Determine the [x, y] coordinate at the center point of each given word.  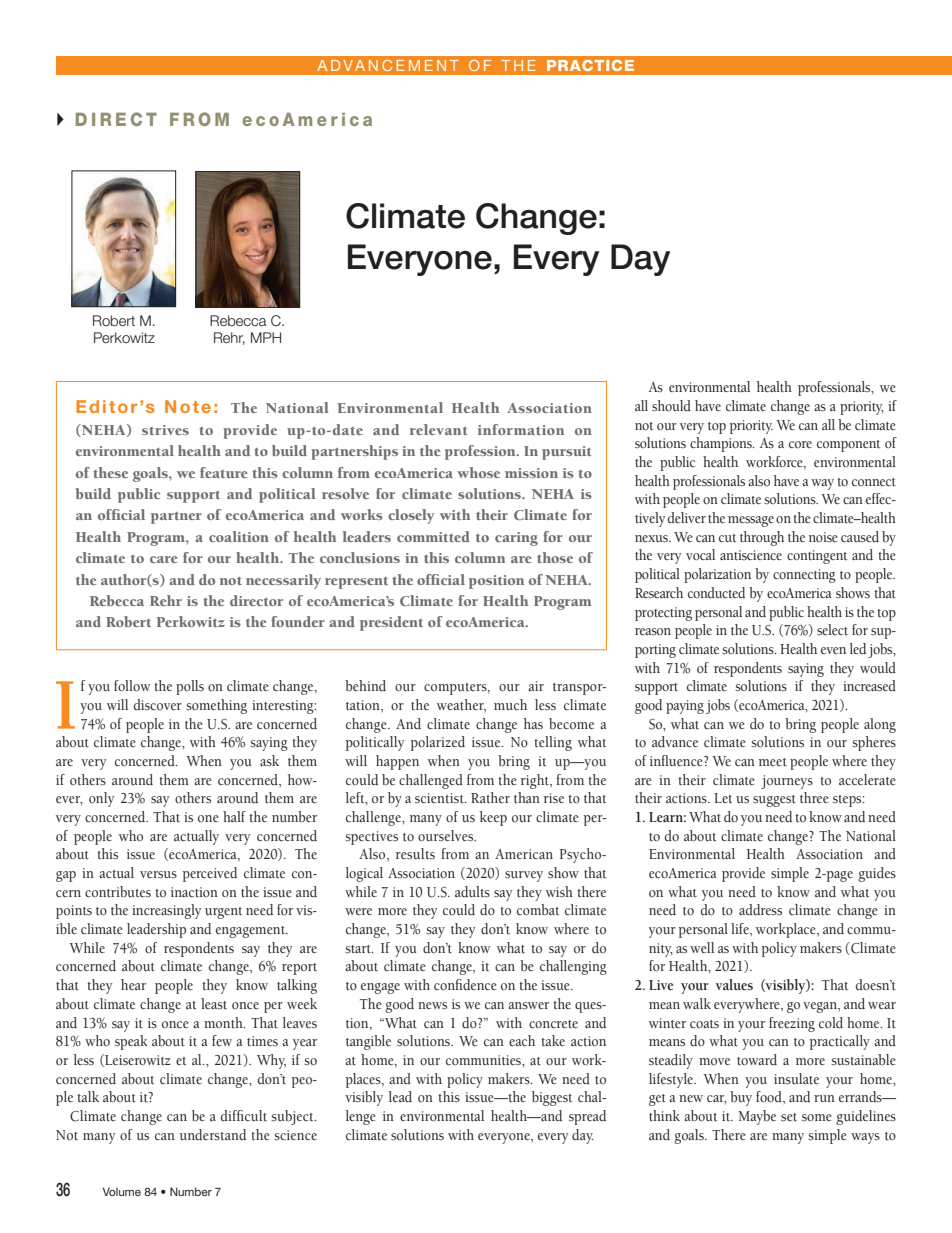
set [789, 1117]
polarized [437, 743]
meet [773, 762]
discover [158, 704]
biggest [552, 1098]
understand [213, 1135]
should [671, 406]
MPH [266, 337]
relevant [439, 429]
